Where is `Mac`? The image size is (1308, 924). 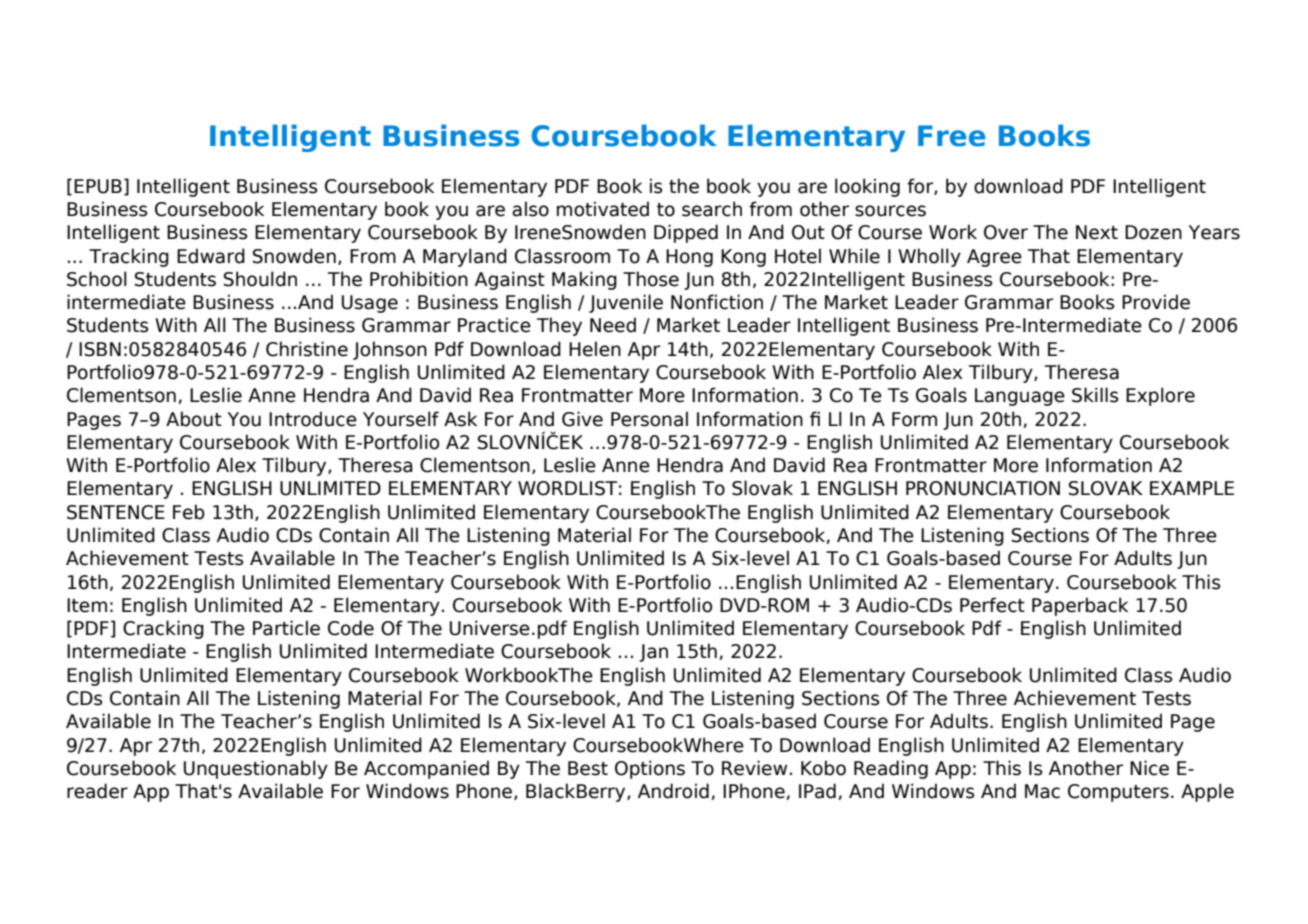
Mac is located at coordinates (1042, 791).
